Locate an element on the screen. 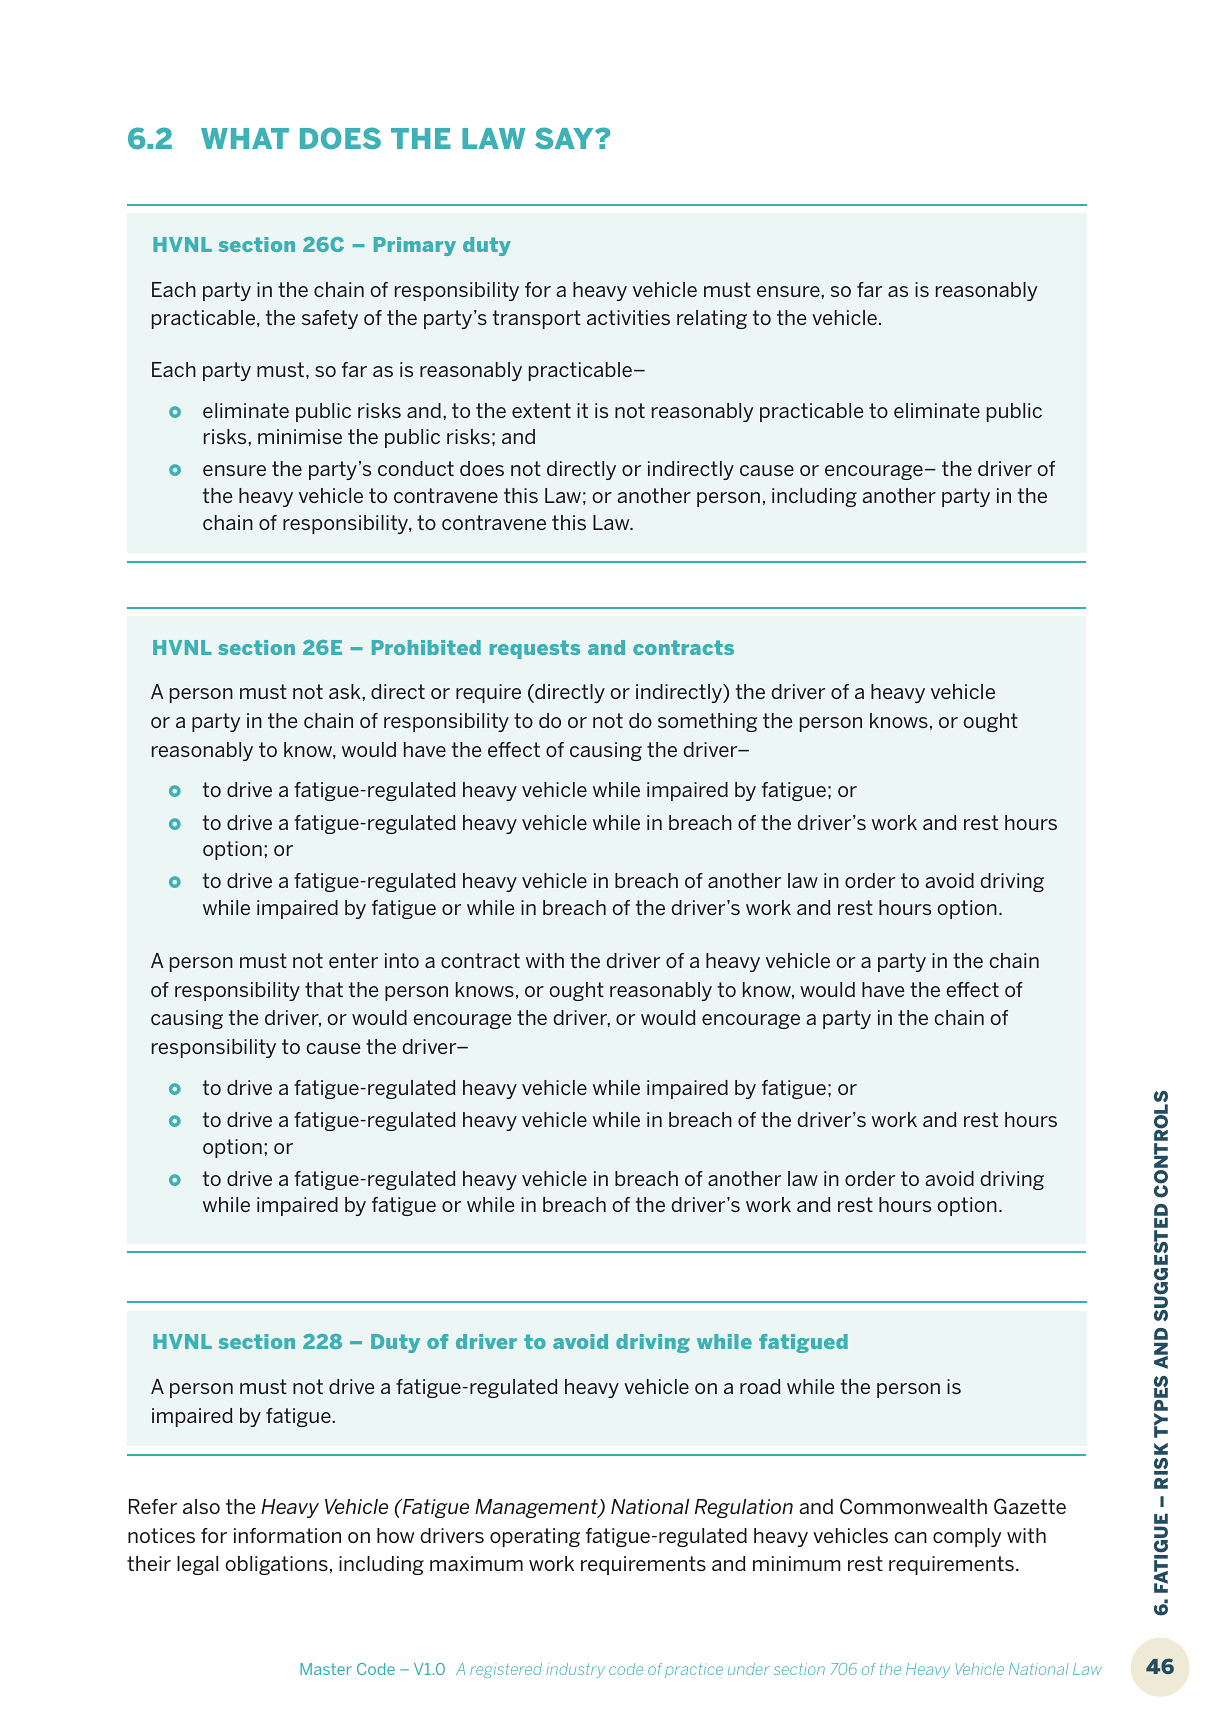 The height and width of the screenshot is (1717, 1214). relating is located at coordinates (712, 319).
